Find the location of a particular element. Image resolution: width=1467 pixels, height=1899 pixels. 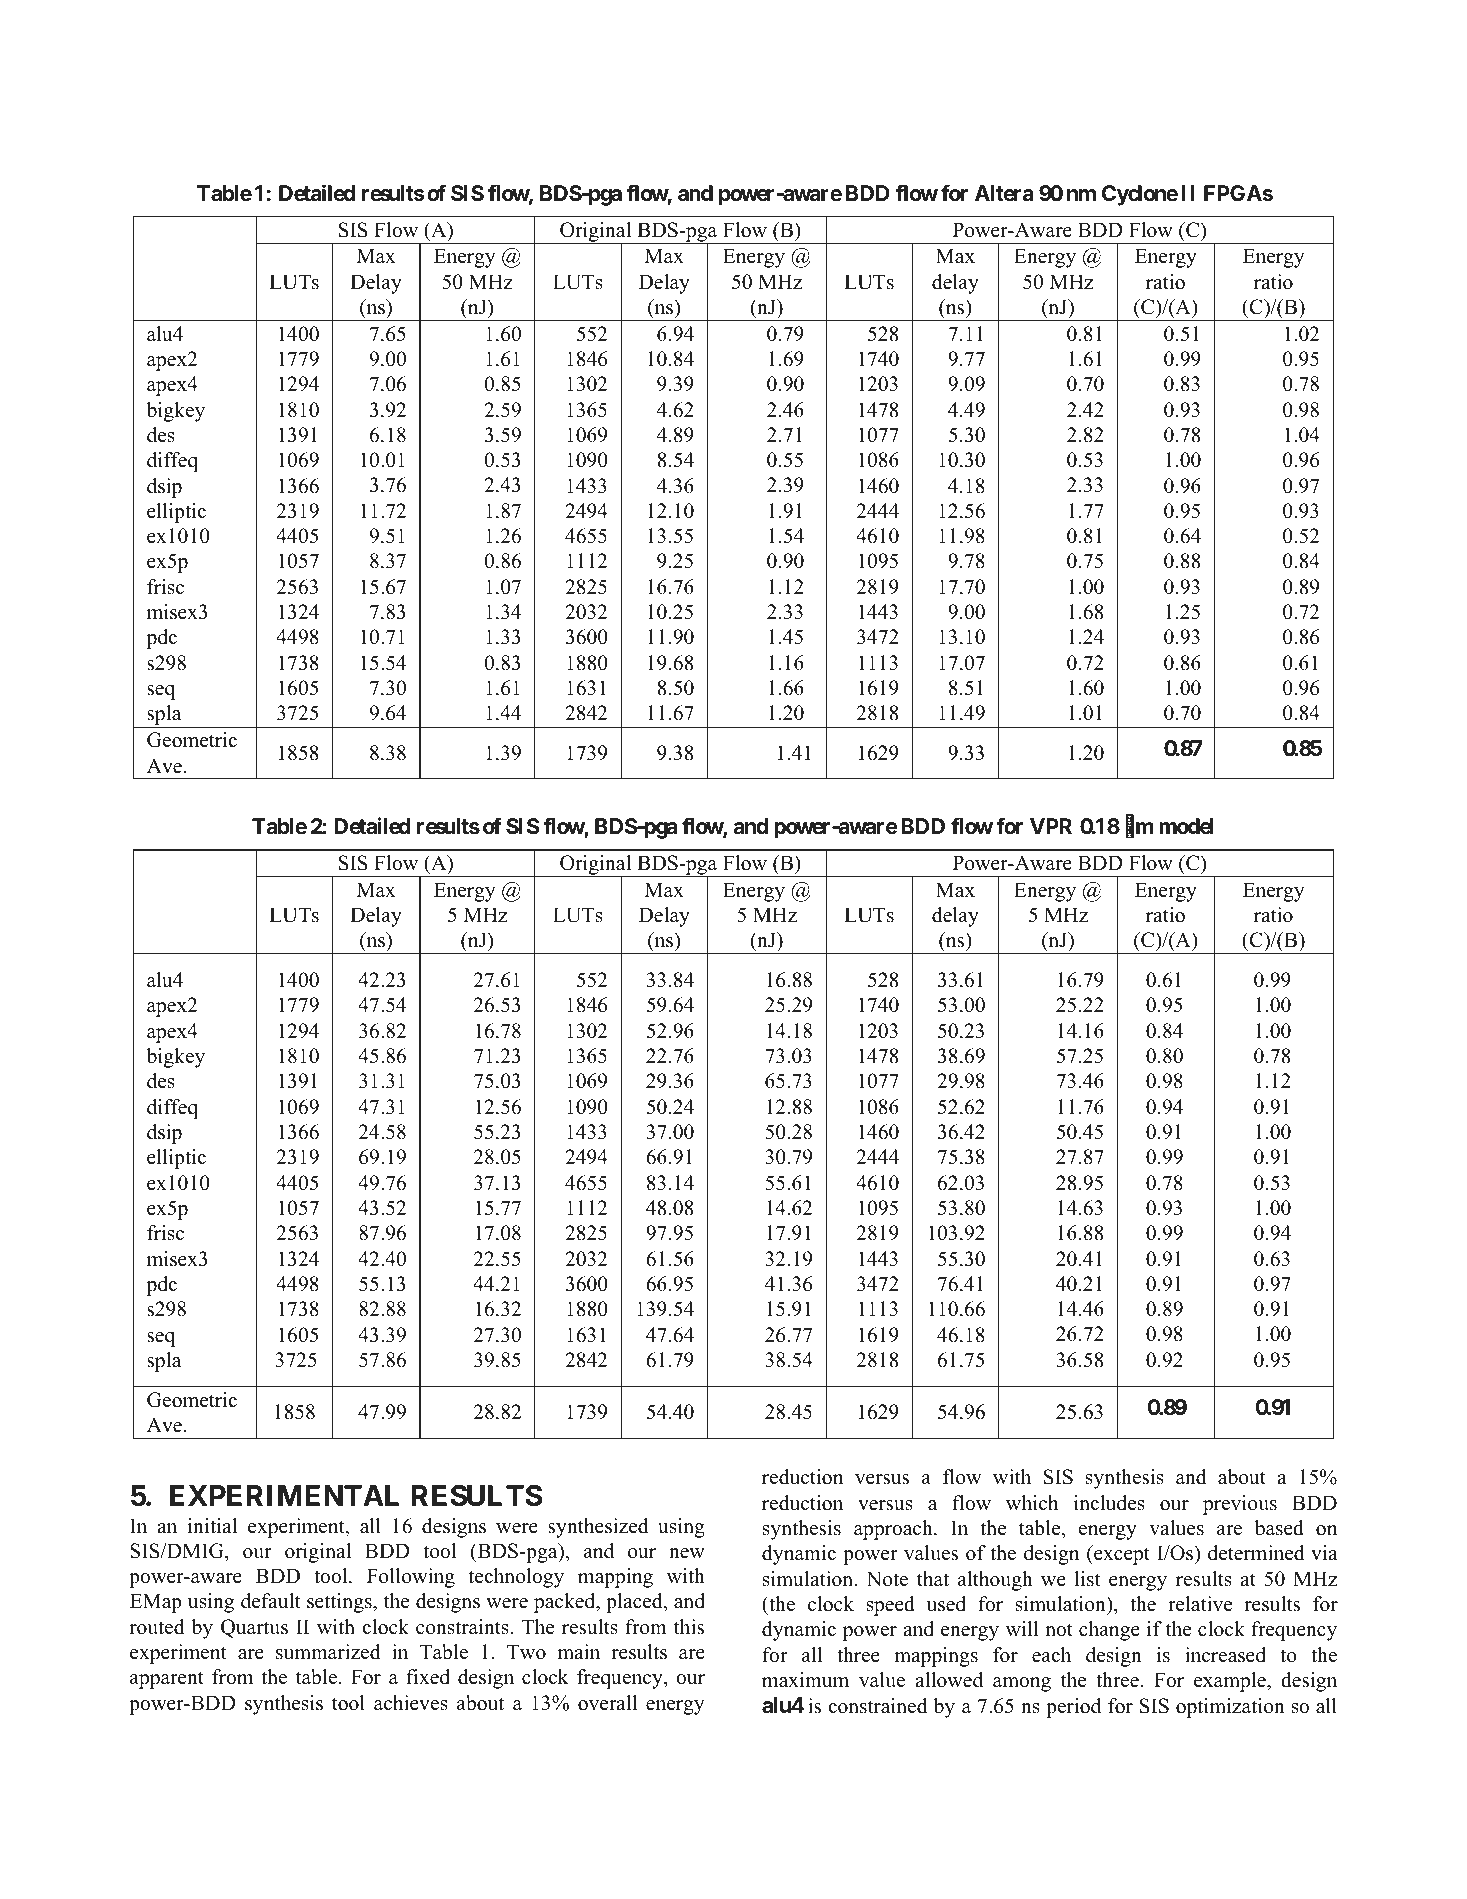

maximum is located at coordinates (805, 1680).
